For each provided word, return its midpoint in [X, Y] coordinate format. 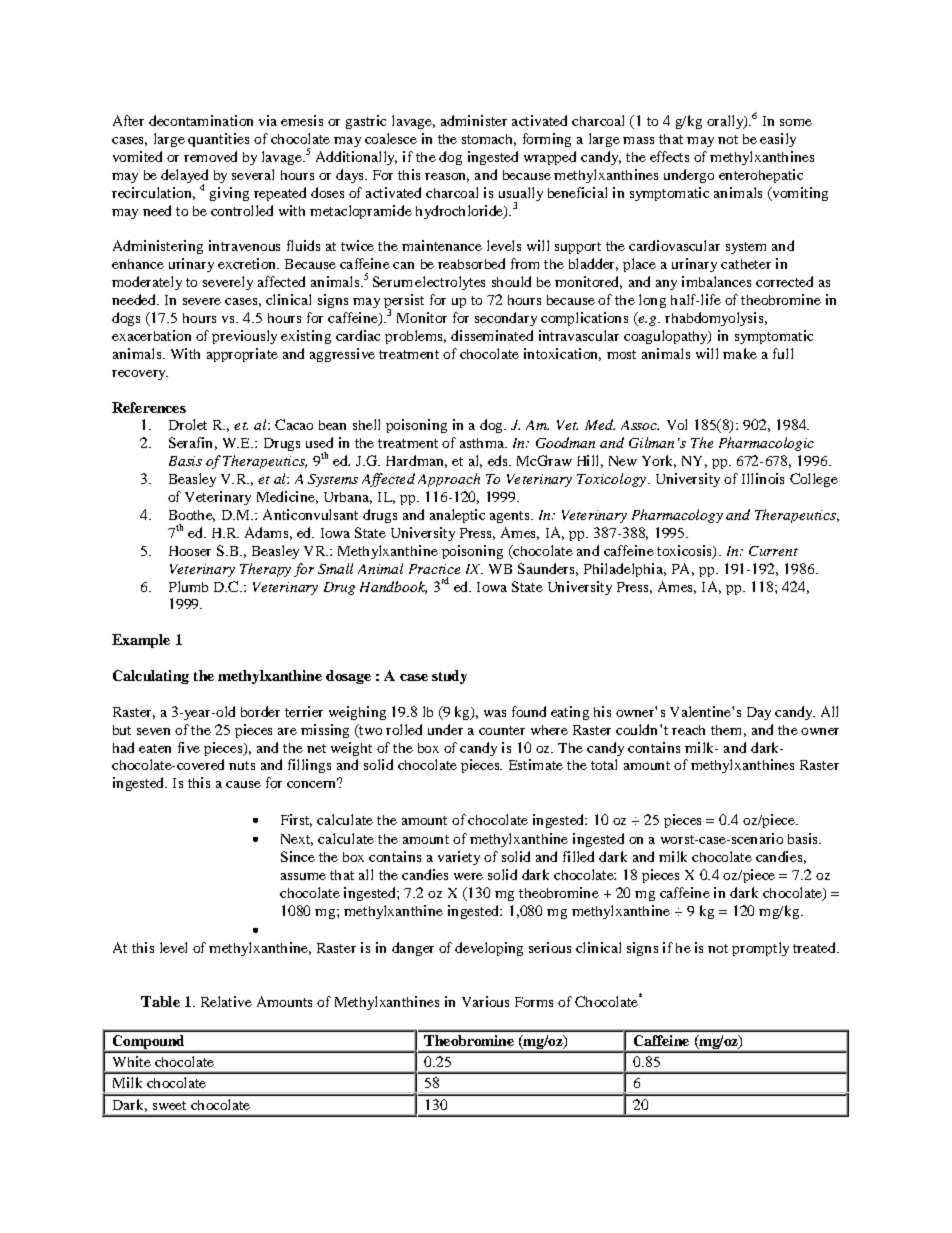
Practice [434, 569]
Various [485, 1001]
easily [778, 140]
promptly [760, 949]
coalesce [391, 138]
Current [773, 551]
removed [210, 156]
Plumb [188, 586]
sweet [169, 1105]
